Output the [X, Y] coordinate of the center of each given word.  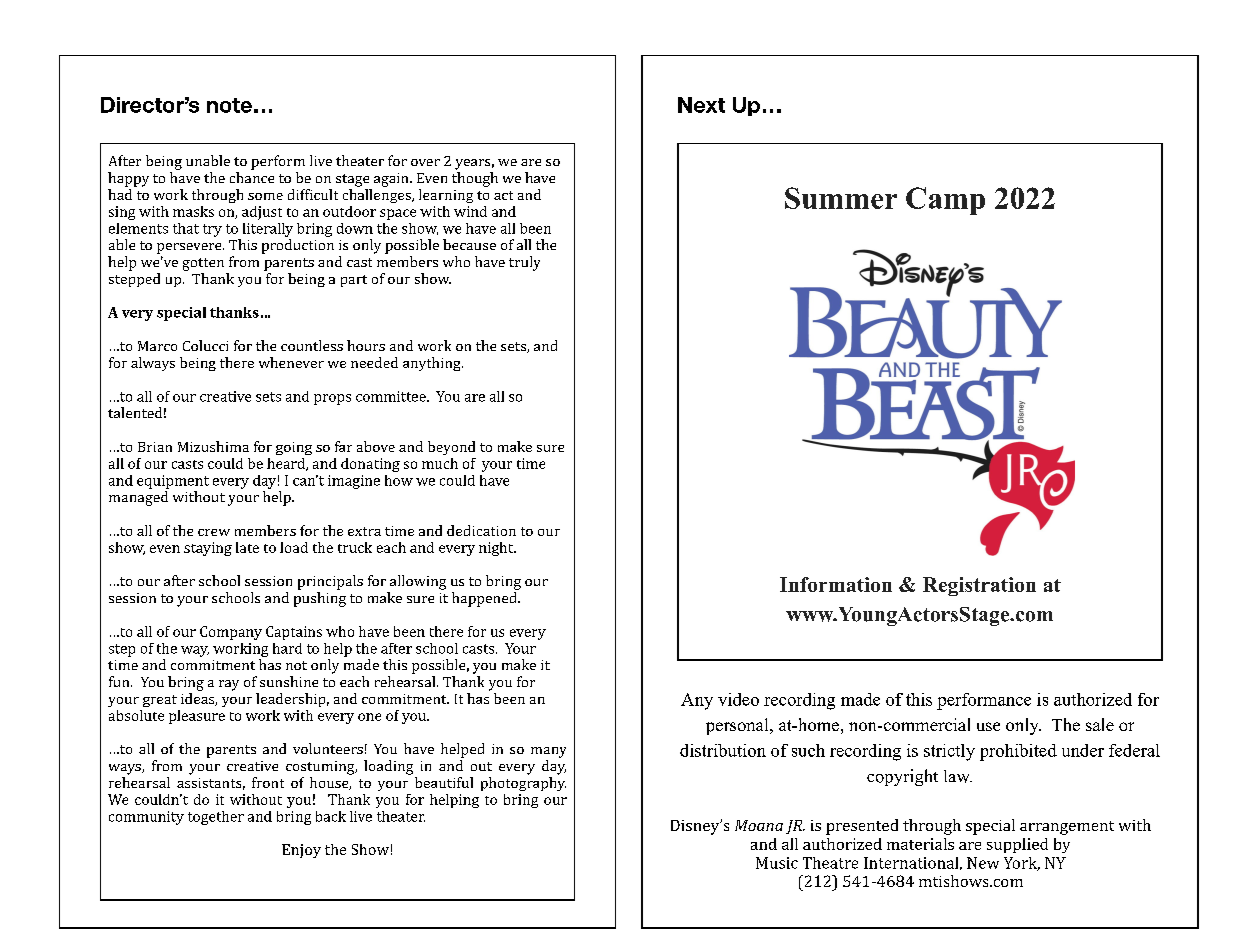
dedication [481, 530]
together [216, 818]
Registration [979, 586]
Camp [945, 201]
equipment [173, 482]
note [229, 105]
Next [701, 105]
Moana [759, 825]
